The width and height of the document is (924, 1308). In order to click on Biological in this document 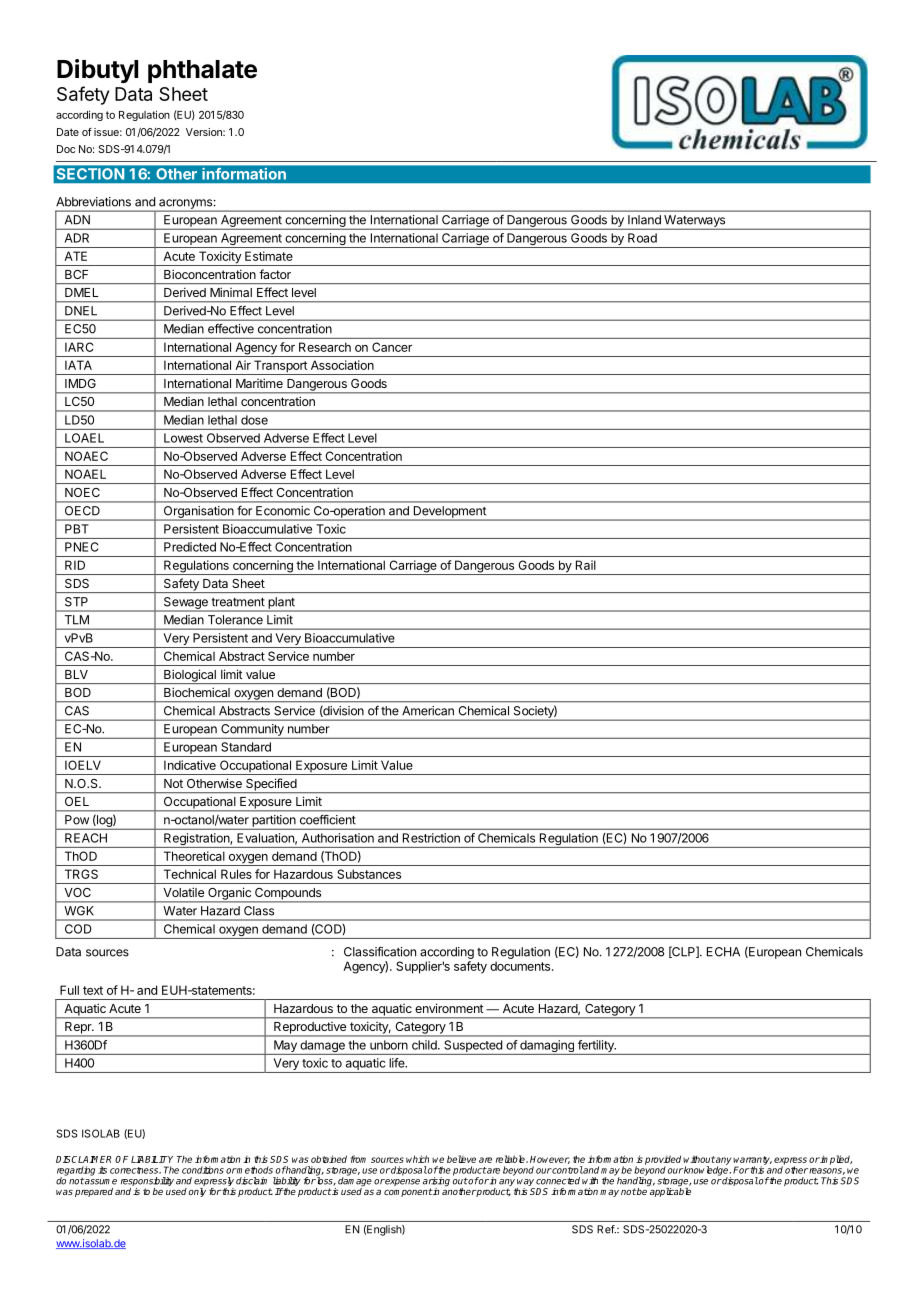, I will do `click(190, 676)`.
